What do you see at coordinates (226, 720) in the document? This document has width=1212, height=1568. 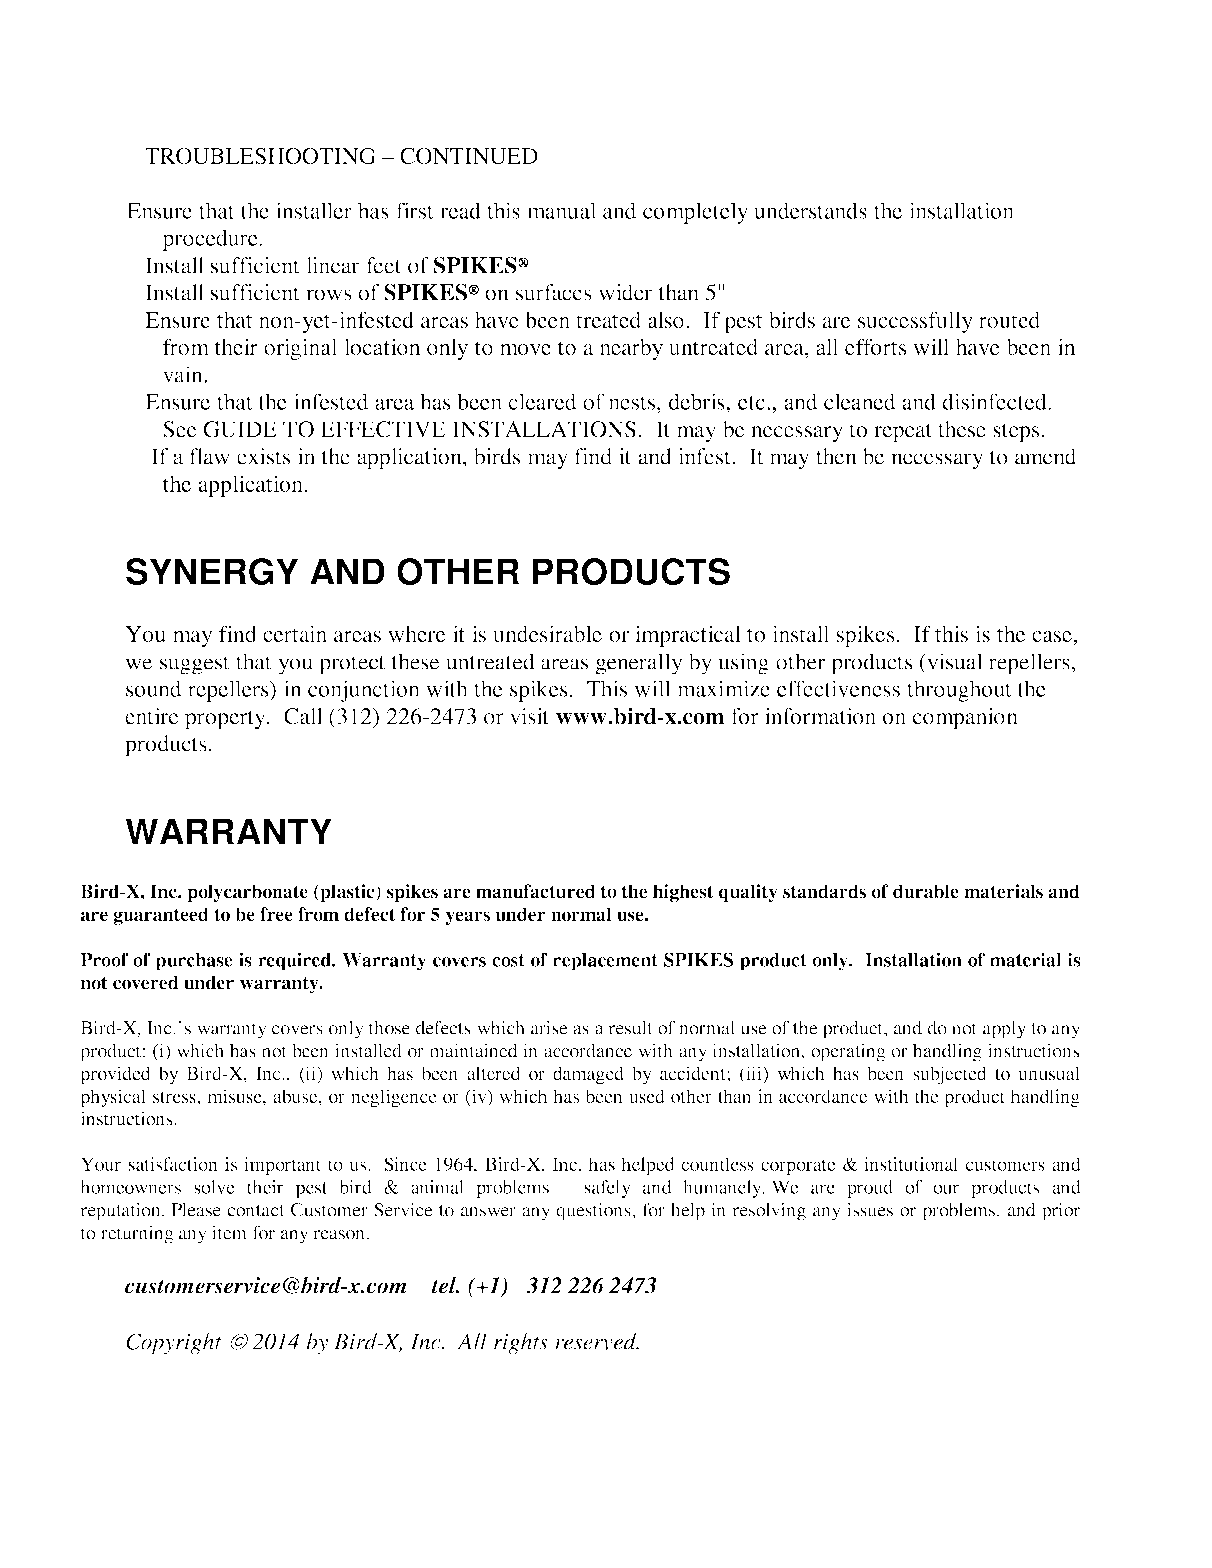 I see `property` at bounding box center [226, 720].
